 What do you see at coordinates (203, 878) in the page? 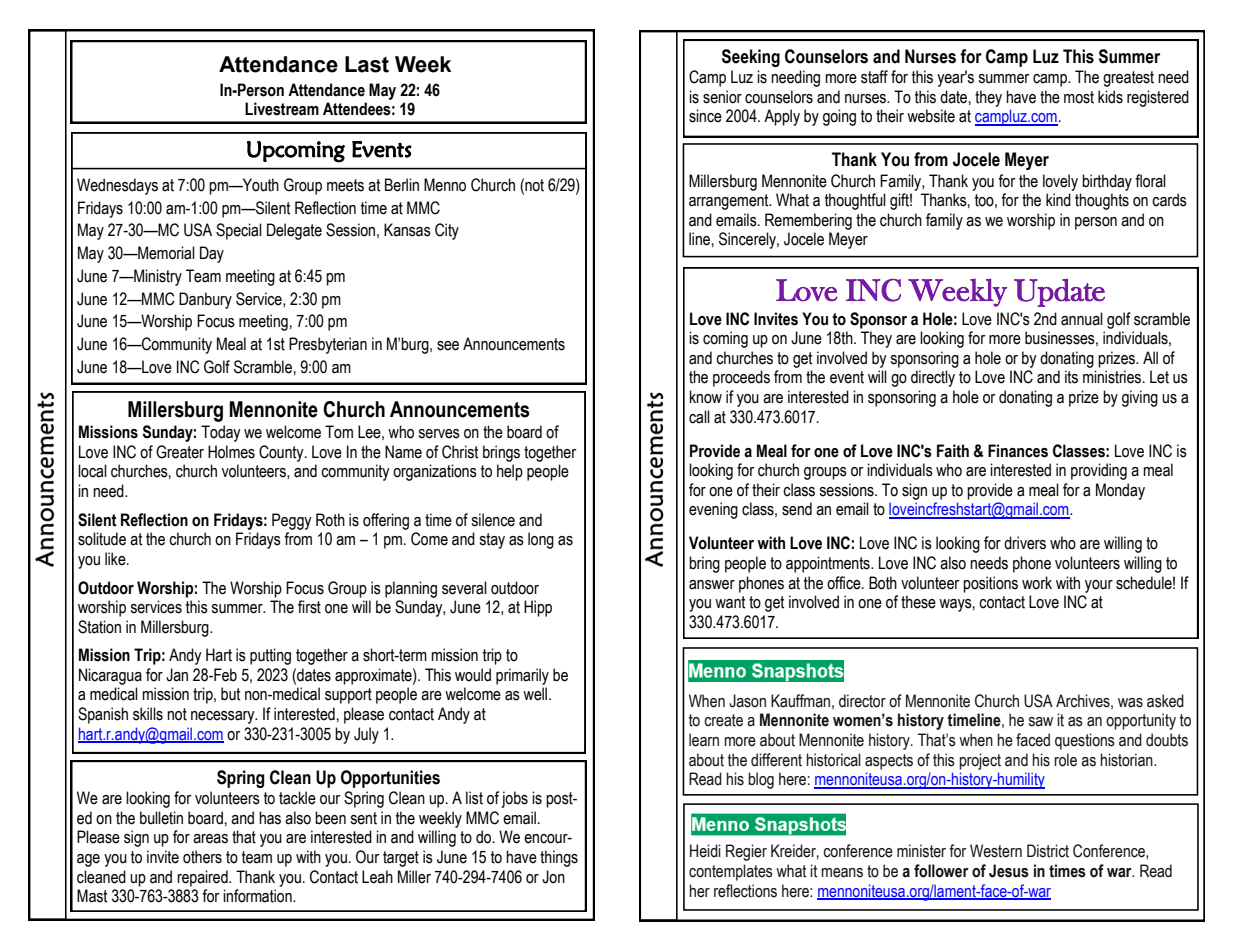
I see `repaired` at bounding box center [203, 878].
